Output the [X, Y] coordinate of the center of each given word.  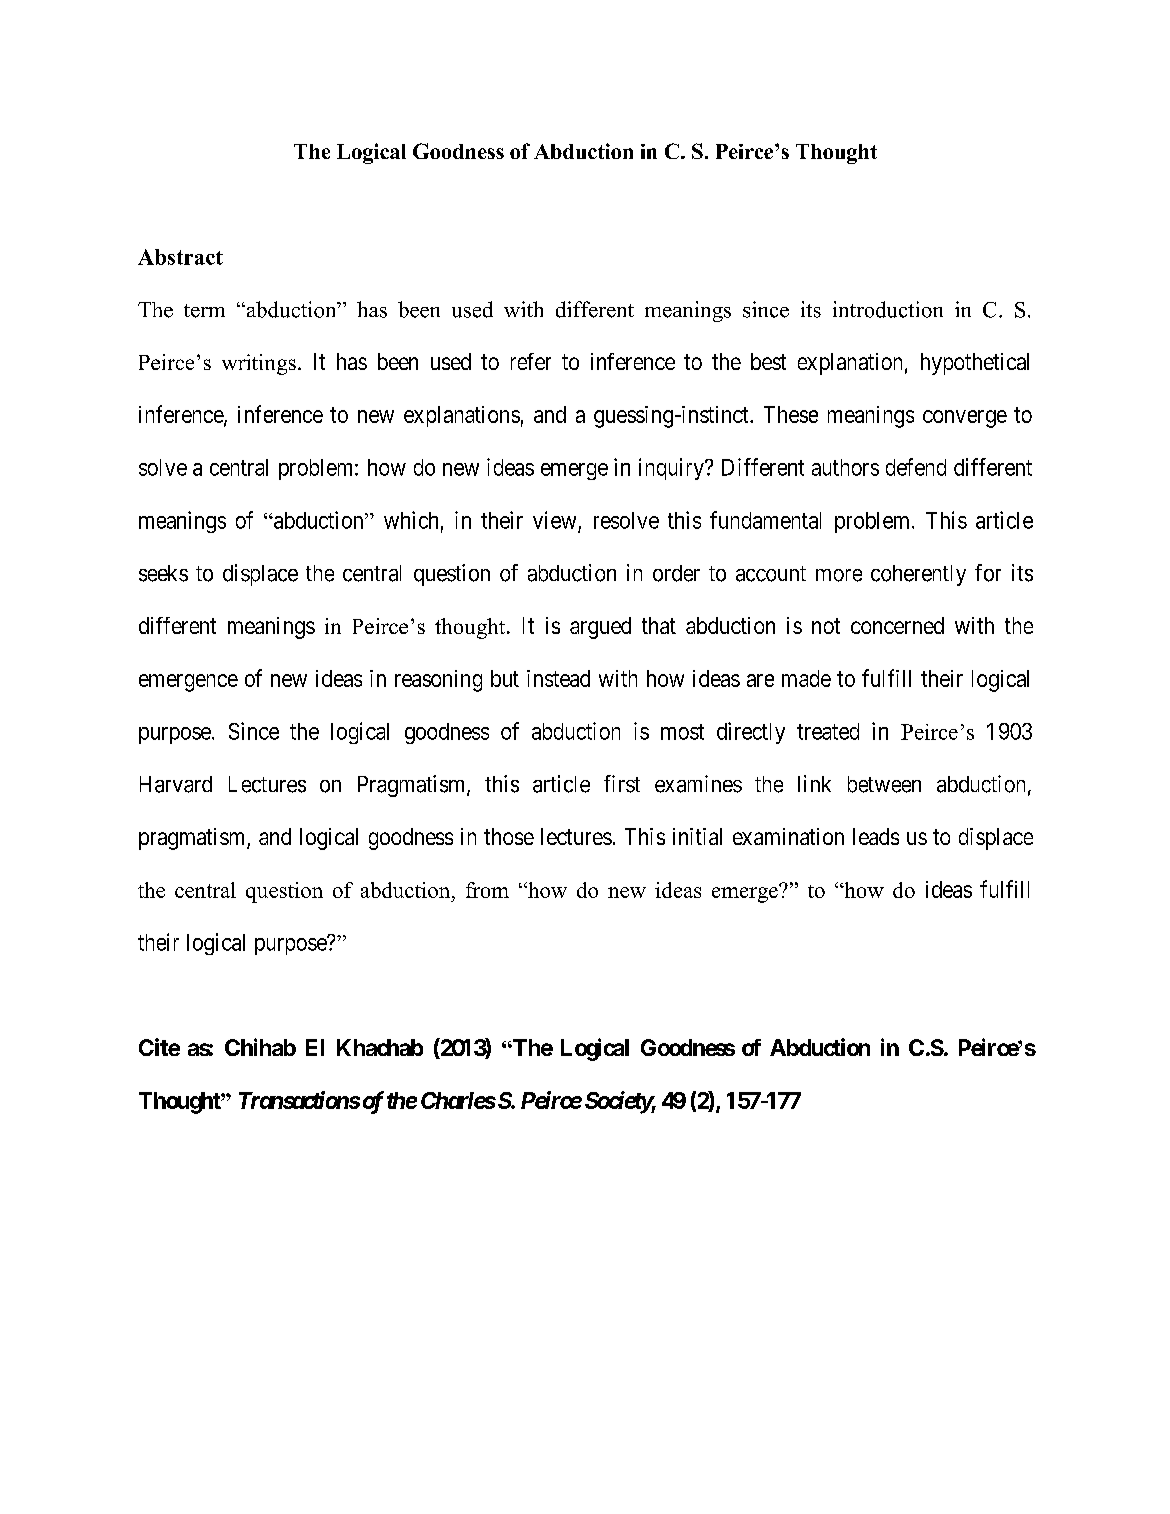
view [554, 520]
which [411, 520]
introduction [888, 309]
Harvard [176, 784]
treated [828, 731]
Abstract [180, 257]
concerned [897, 625]
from [487, 890]
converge [965, 419]
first [622, 784]
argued [600, 628]
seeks [163, 573]
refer [531, 361]
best [768, 361]
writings [259, 364]
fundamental [765, 520]
